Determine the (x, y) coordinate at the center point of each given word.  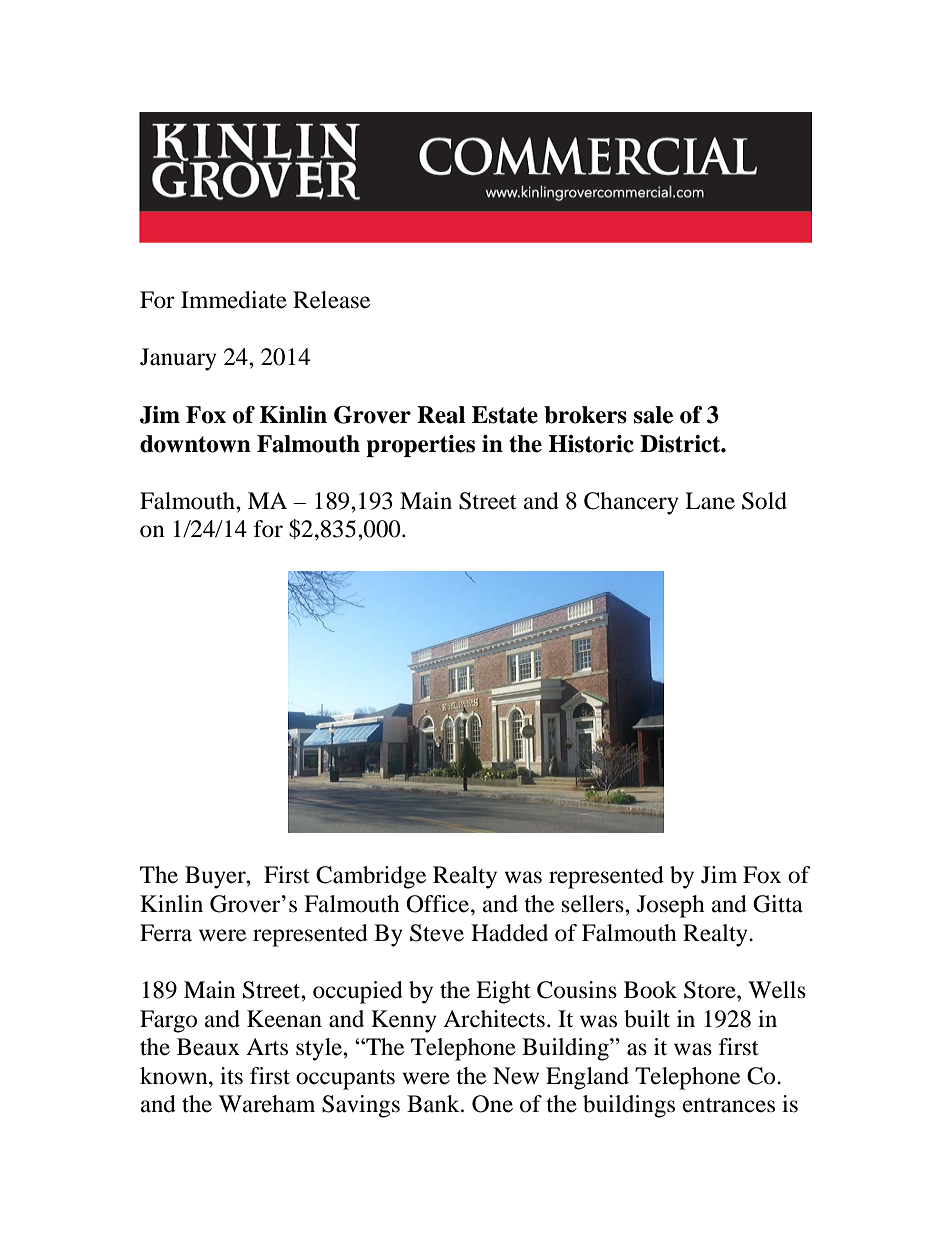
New (516, 1076)
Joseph (671, 906)
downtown (195, 444)
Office (439, 904)
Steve (437, 933)
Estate (505, 415)
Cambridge (371, 877)
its (231, 1076)
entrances (729, 1105)
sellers (594, 904)
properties (420, 446)
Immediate (234, 300)
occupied (358, 992)
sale (653, 415)
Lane (710, 501)
